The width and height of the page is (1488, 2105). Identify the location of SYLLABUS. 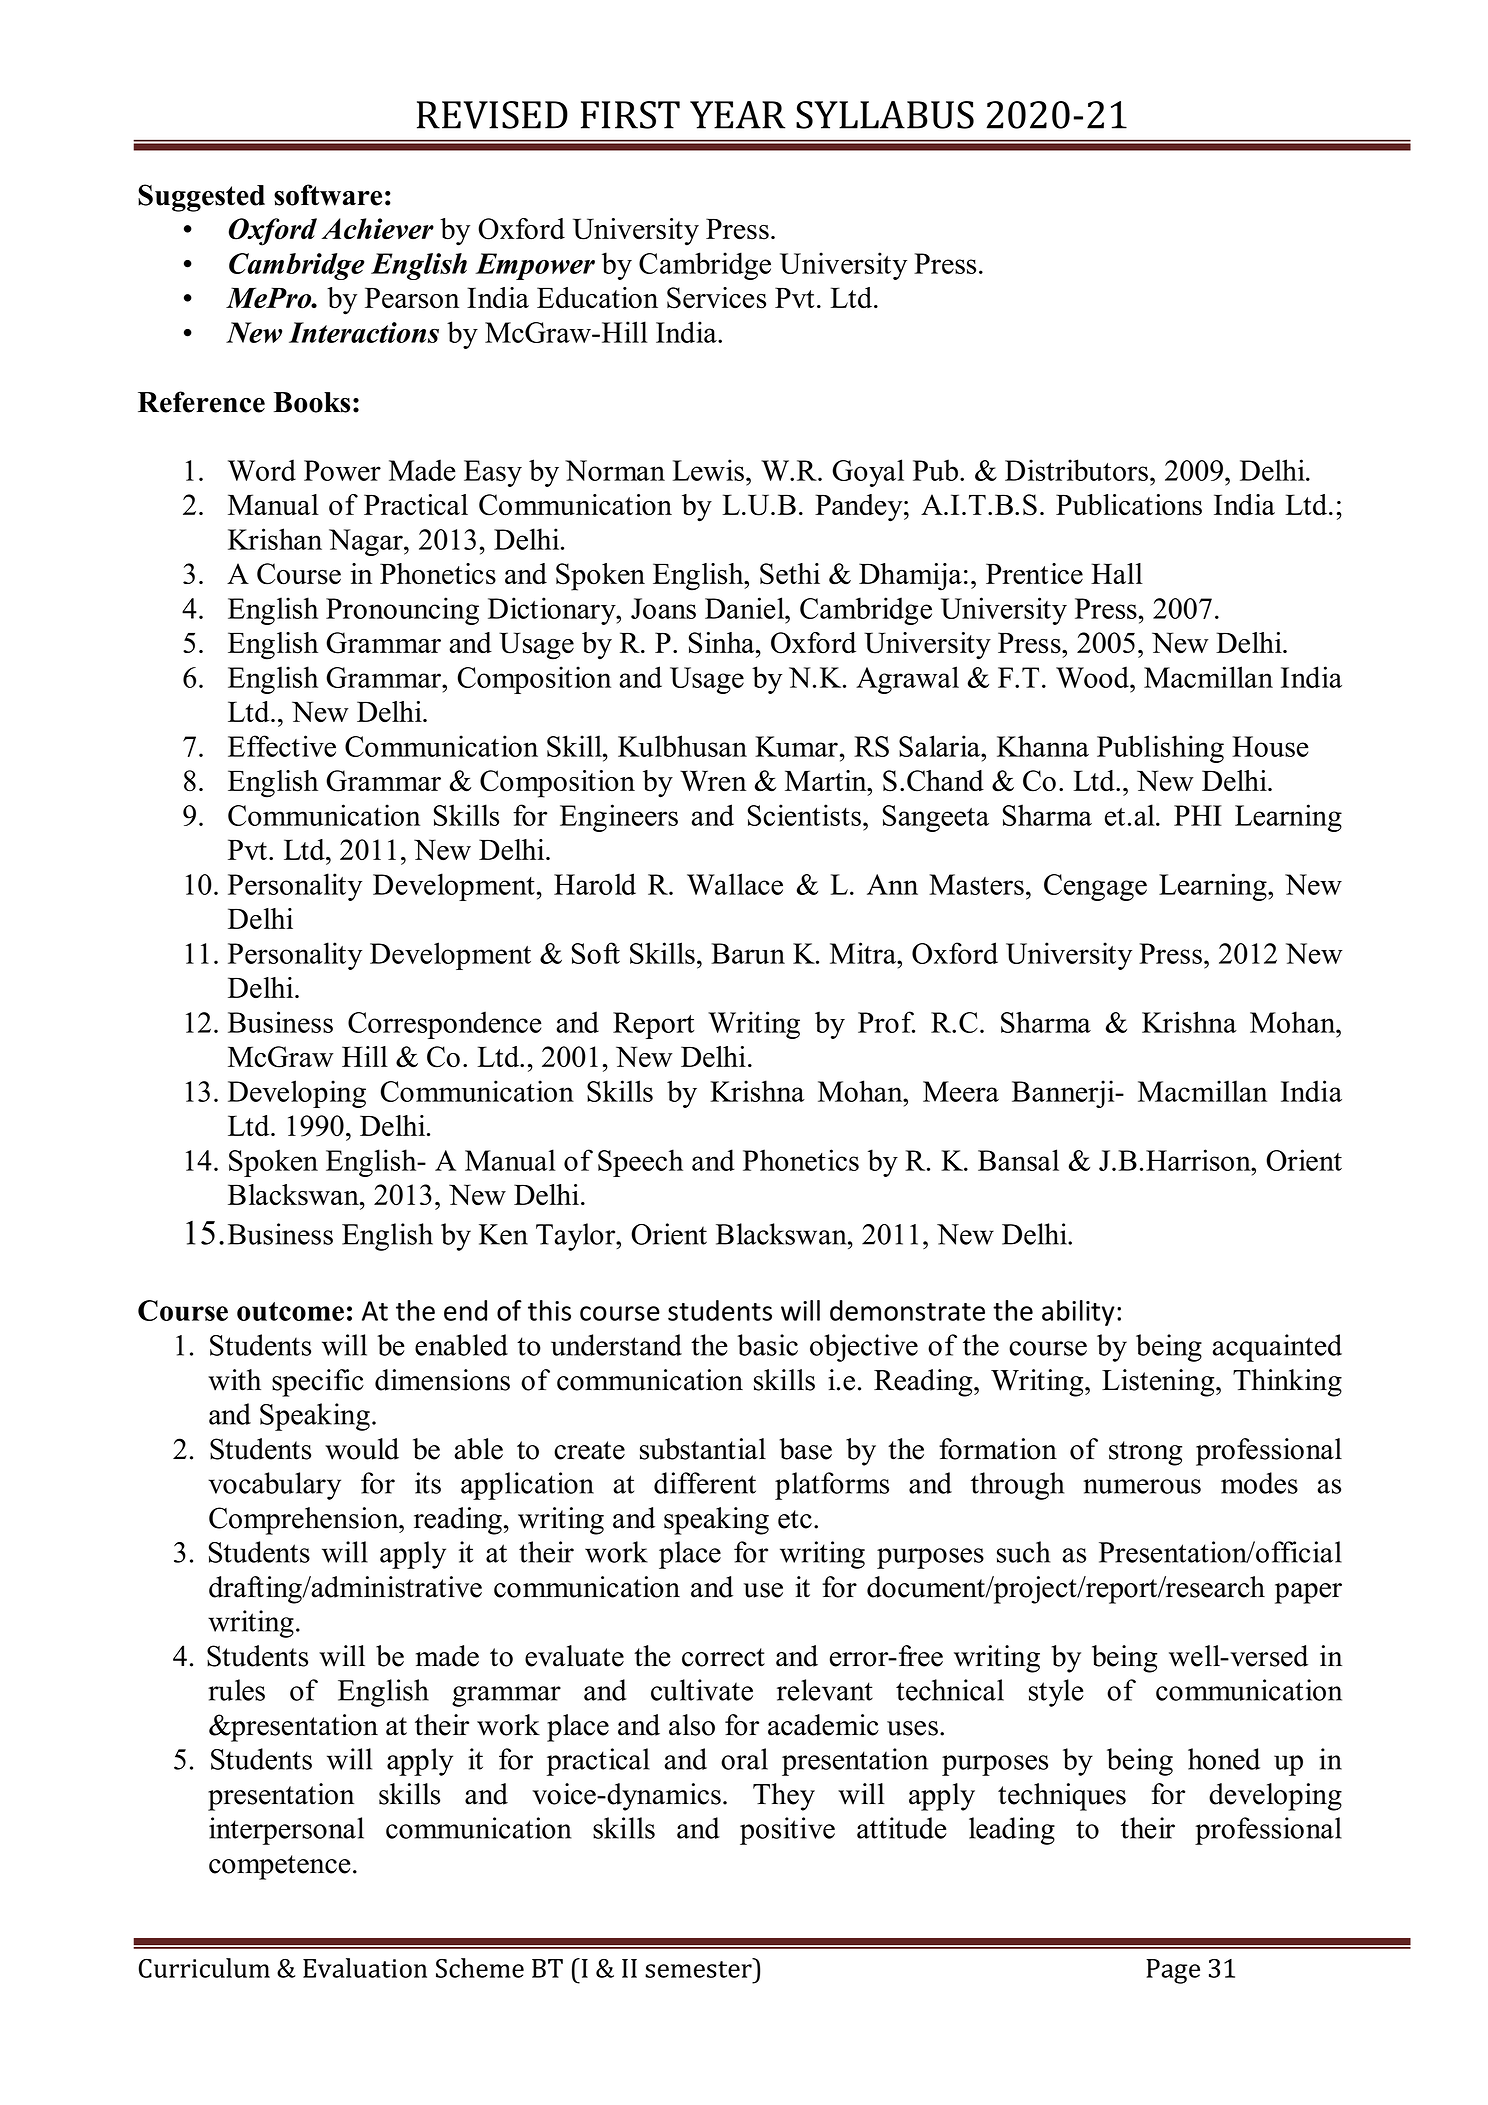
(885, 115).
